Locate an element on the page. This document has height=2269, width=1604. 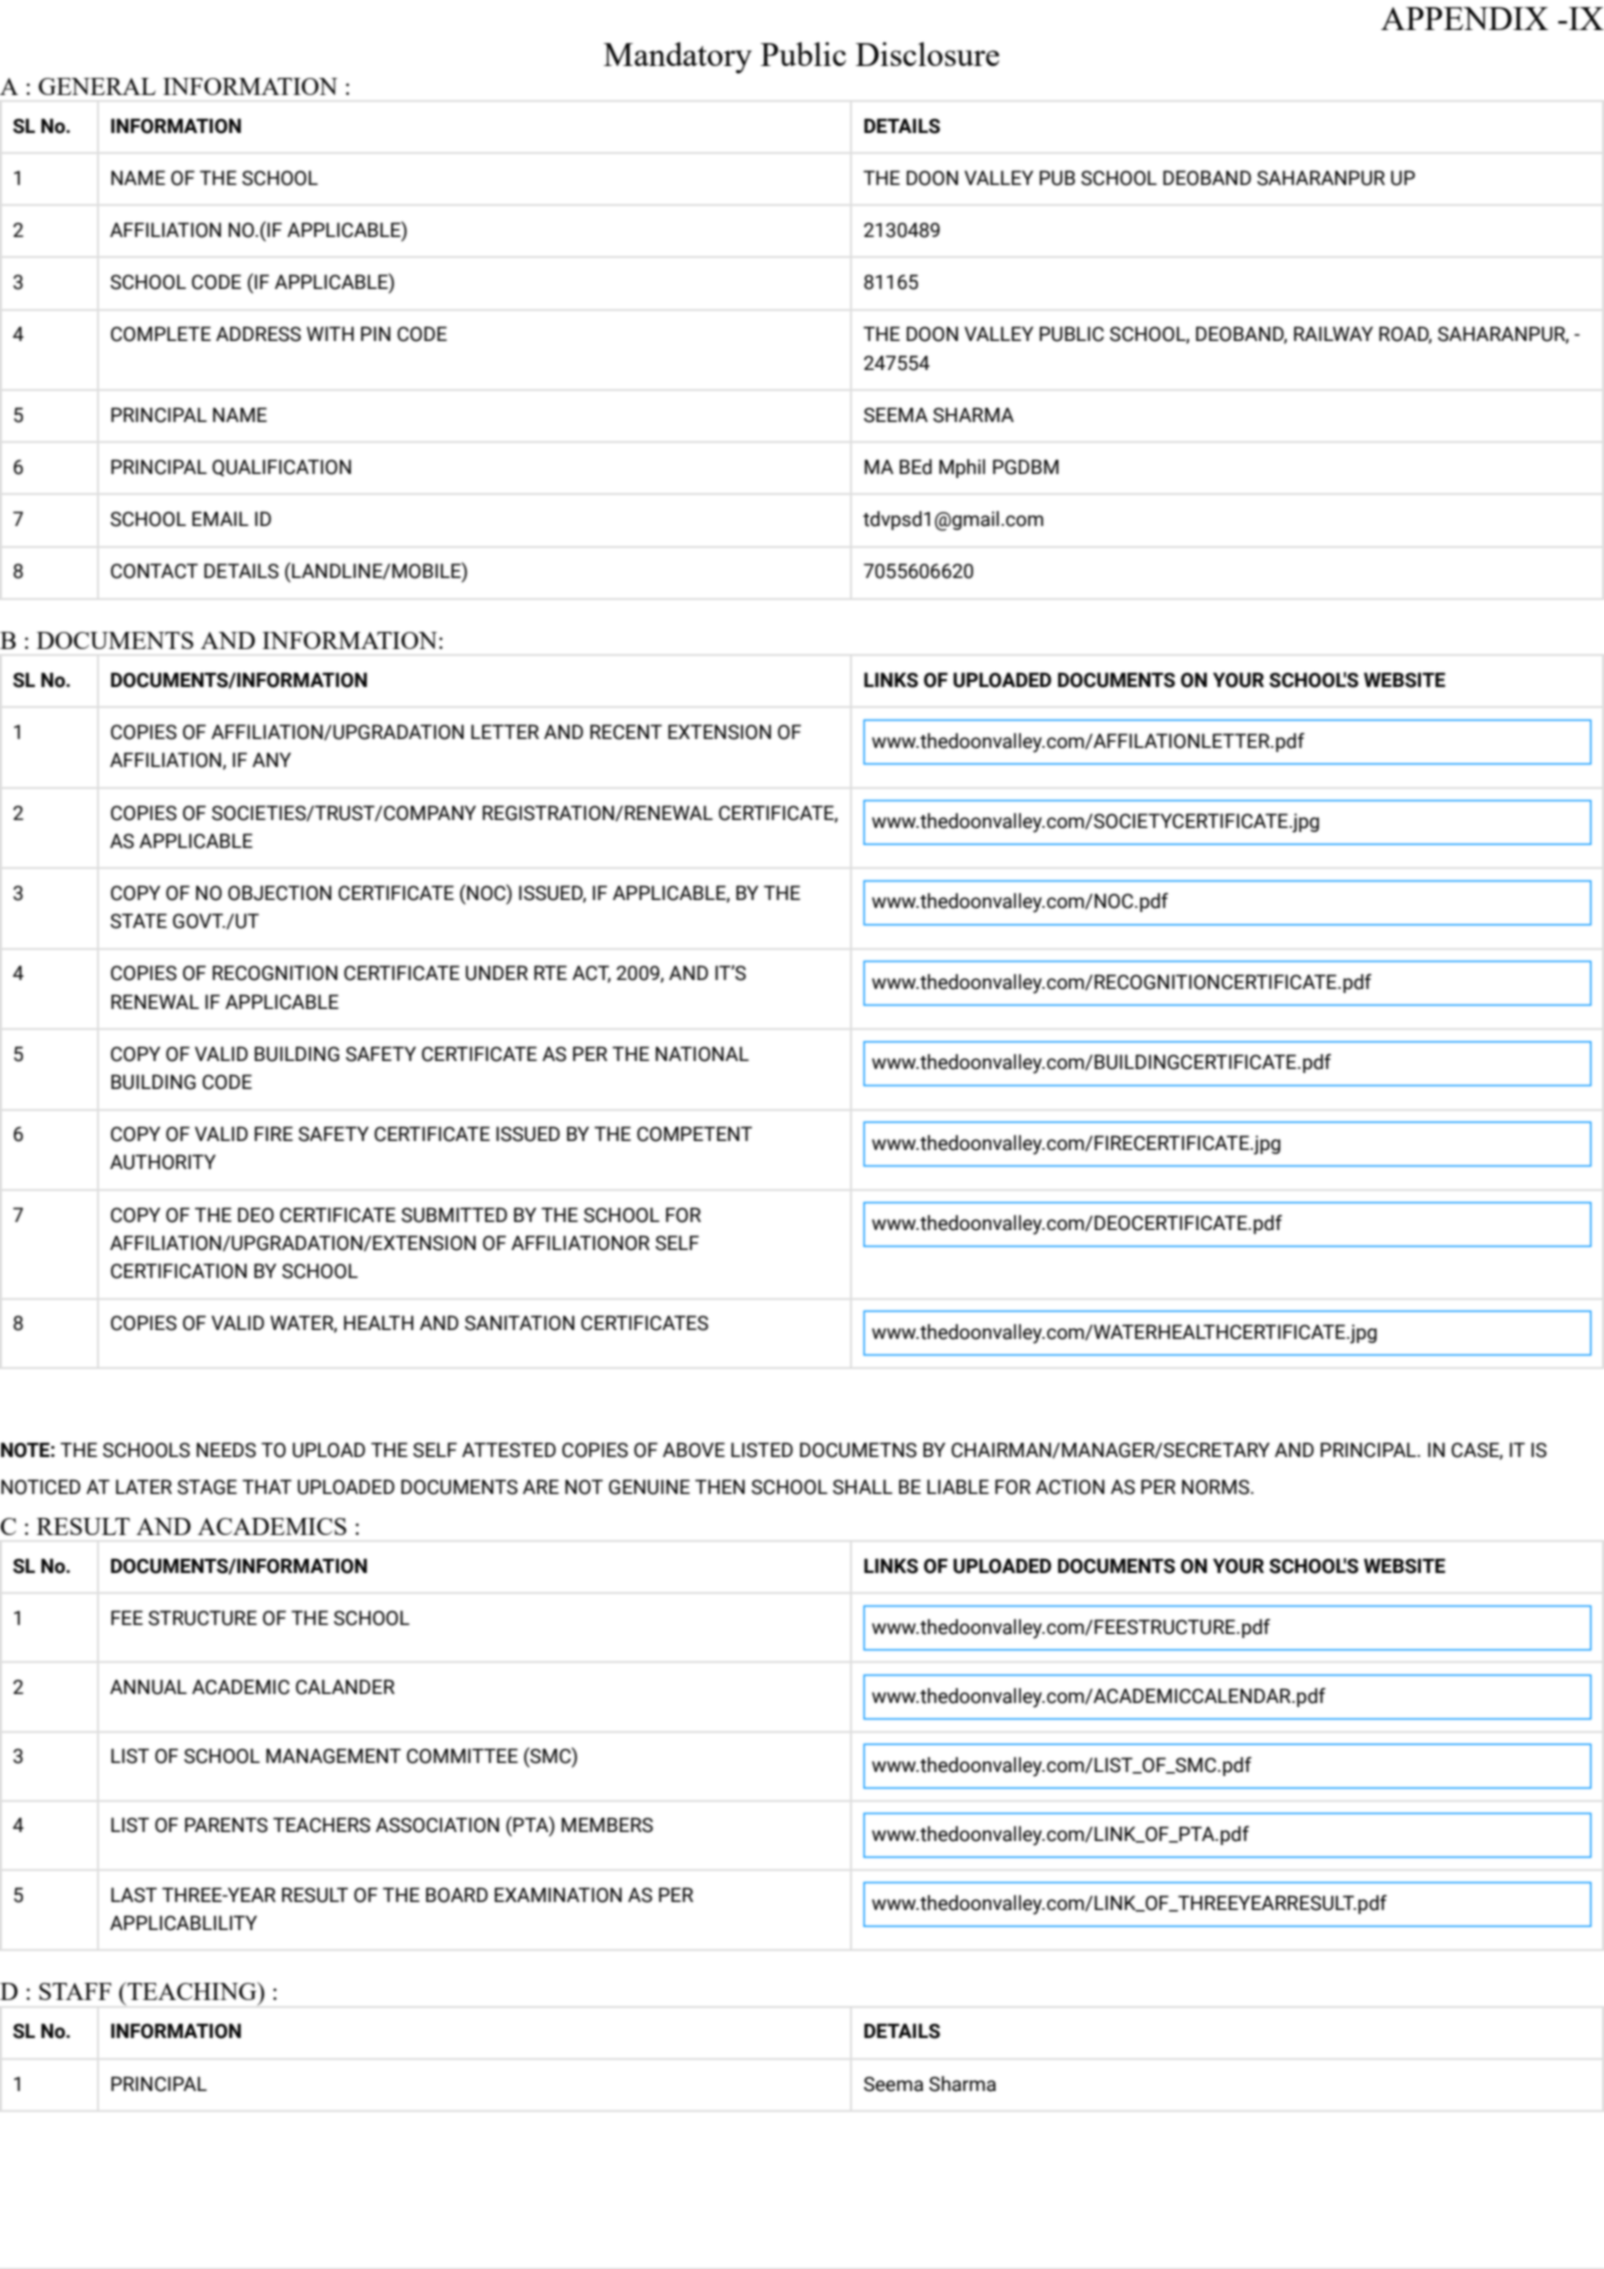
THEN is located at coordinates (720, 1486).
